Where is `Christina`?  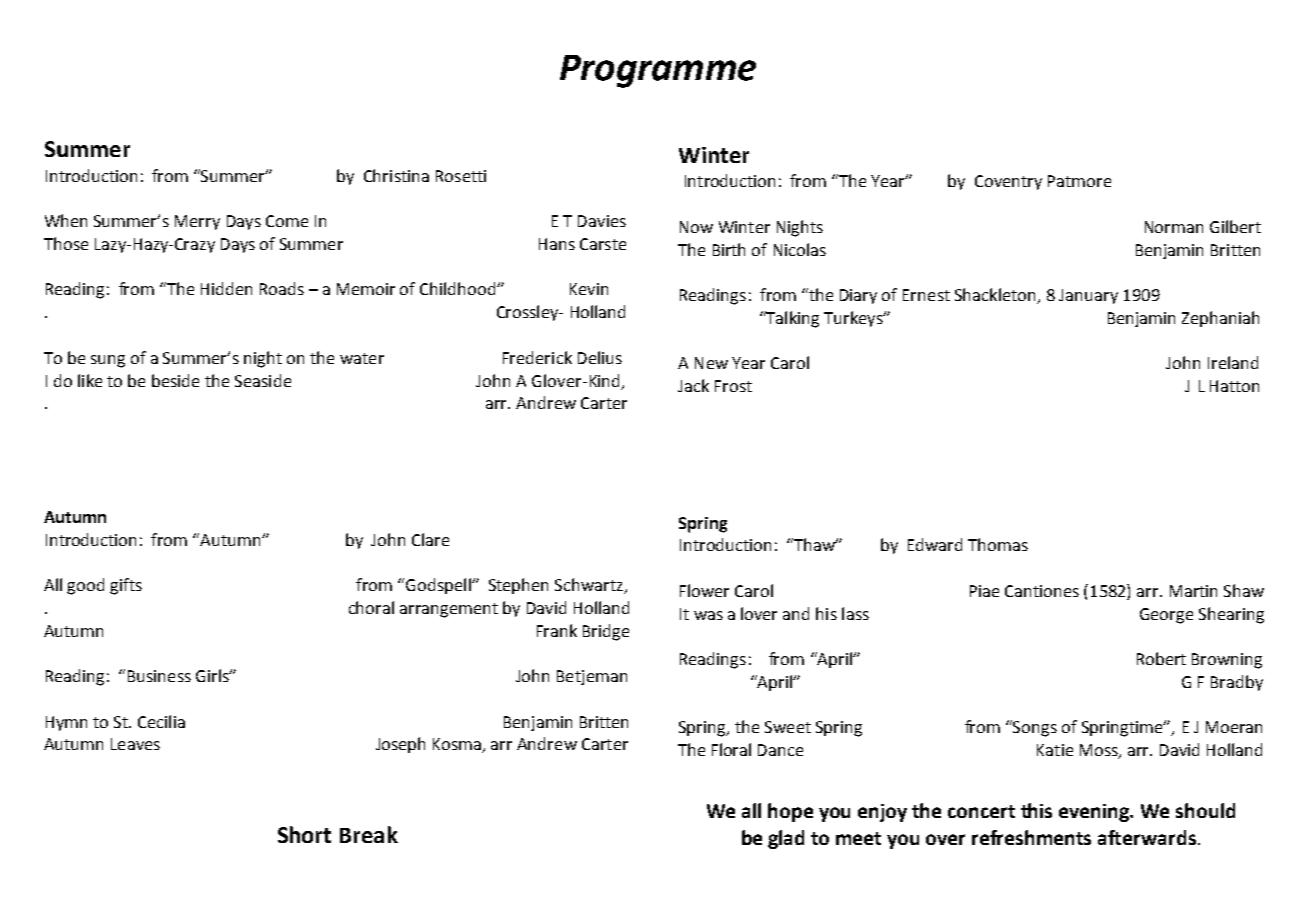 Christina is located at coordinates (396, 175).
